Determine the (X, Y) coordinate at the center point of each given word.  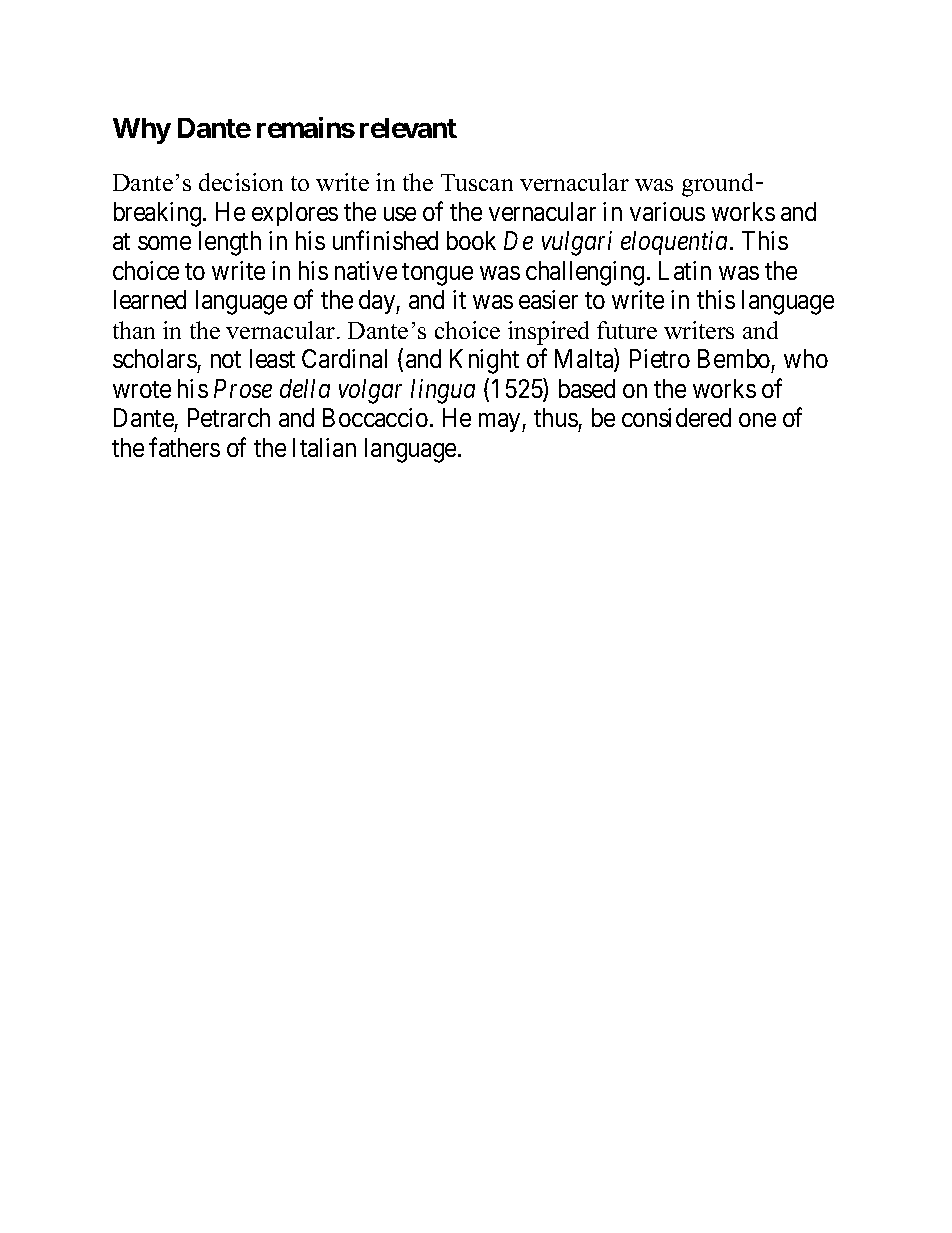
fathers (184, 447)
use (400, 214)
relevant (408, 128)
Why (142, 131)
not (226, 359)
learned (150, 299)
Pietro (660, 358)
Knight (484, 361)
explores (295, 214)
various (667, 211)
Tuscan (477, 182)
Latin (685, 270)
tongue (437, 274)
